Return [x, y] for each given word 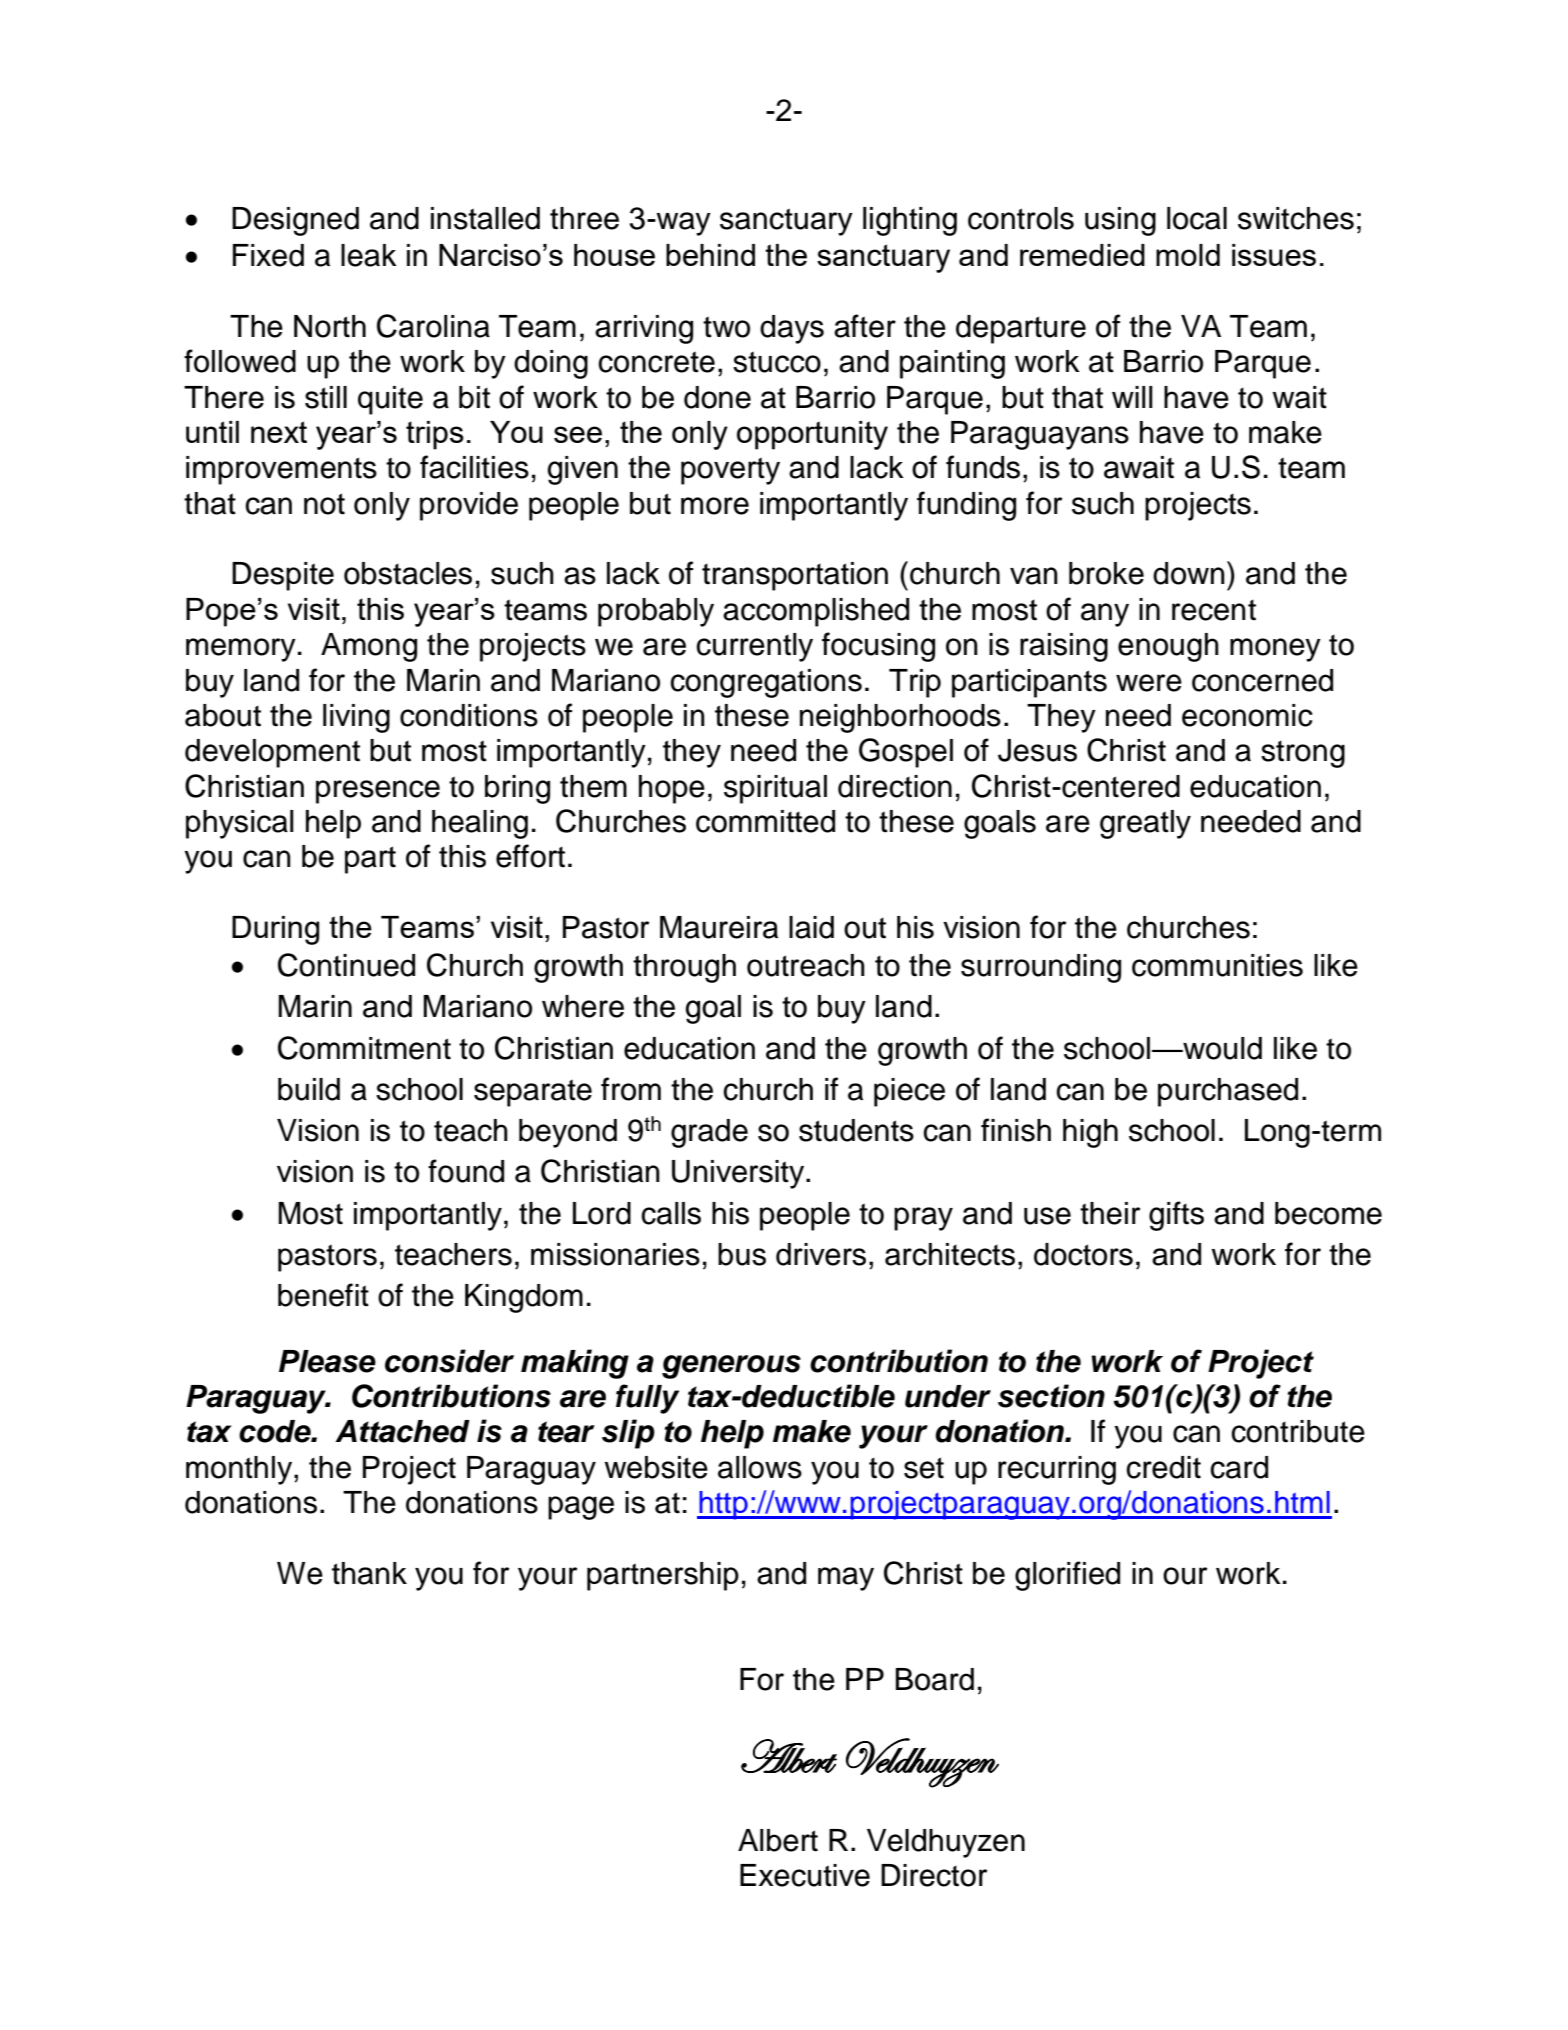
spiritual [775, 789]
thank [369, 1573]
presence [378, 792]
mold [1188, 255]
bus [742, 1254]
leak [369, 255]
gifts [1176, 1216]
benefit [323, 1295]
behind [710, 255]
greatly [1145, 824]
